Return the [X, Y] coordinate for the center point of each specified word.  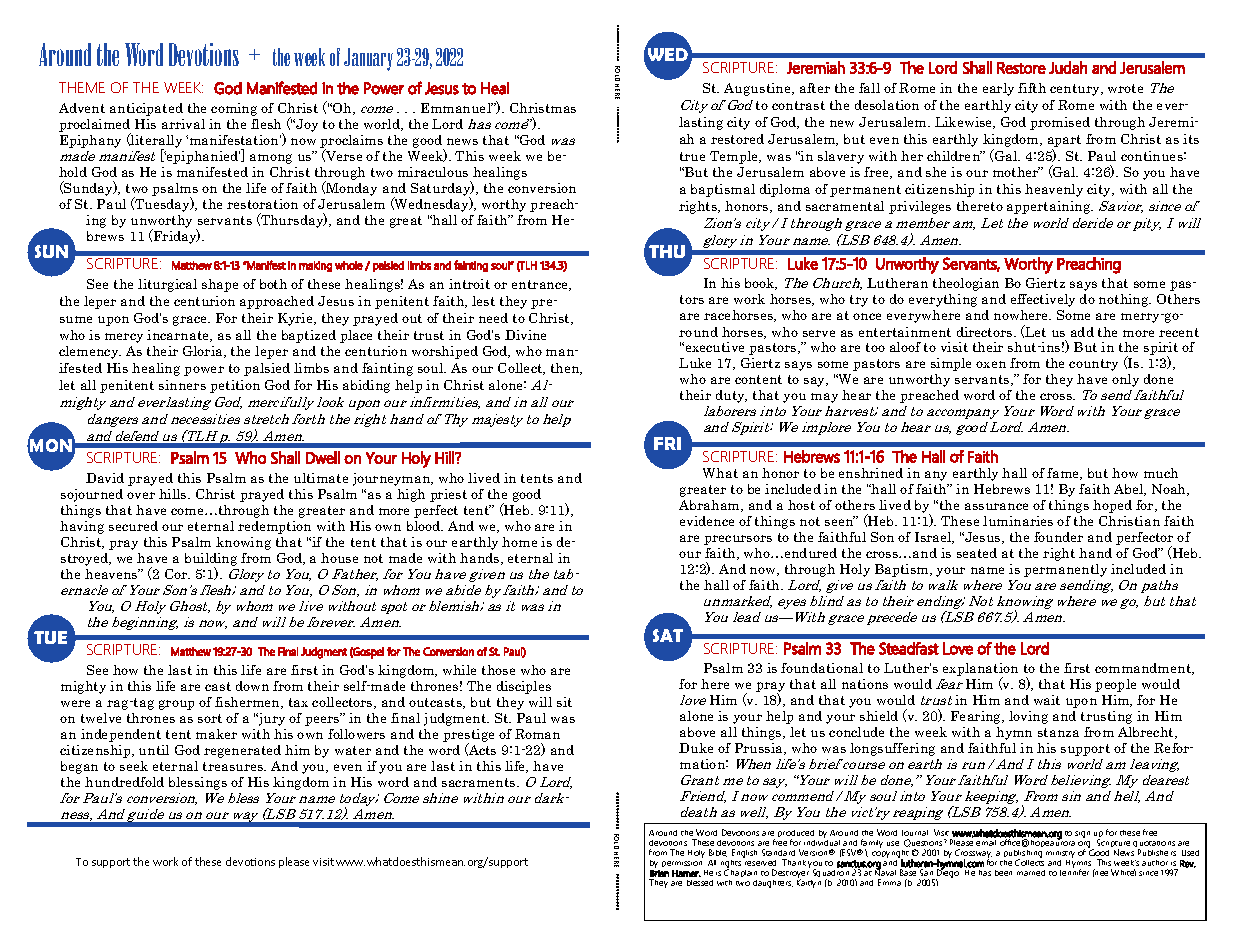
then [566, 369]
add [1082, 332]
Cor [177, 574]
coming [234, 109]
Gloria [204, 352]
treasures [234, 766]
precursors [738, 540]
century [1076, 90]
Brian [659, 873]
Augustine [759, 89]
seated [977, 553]
